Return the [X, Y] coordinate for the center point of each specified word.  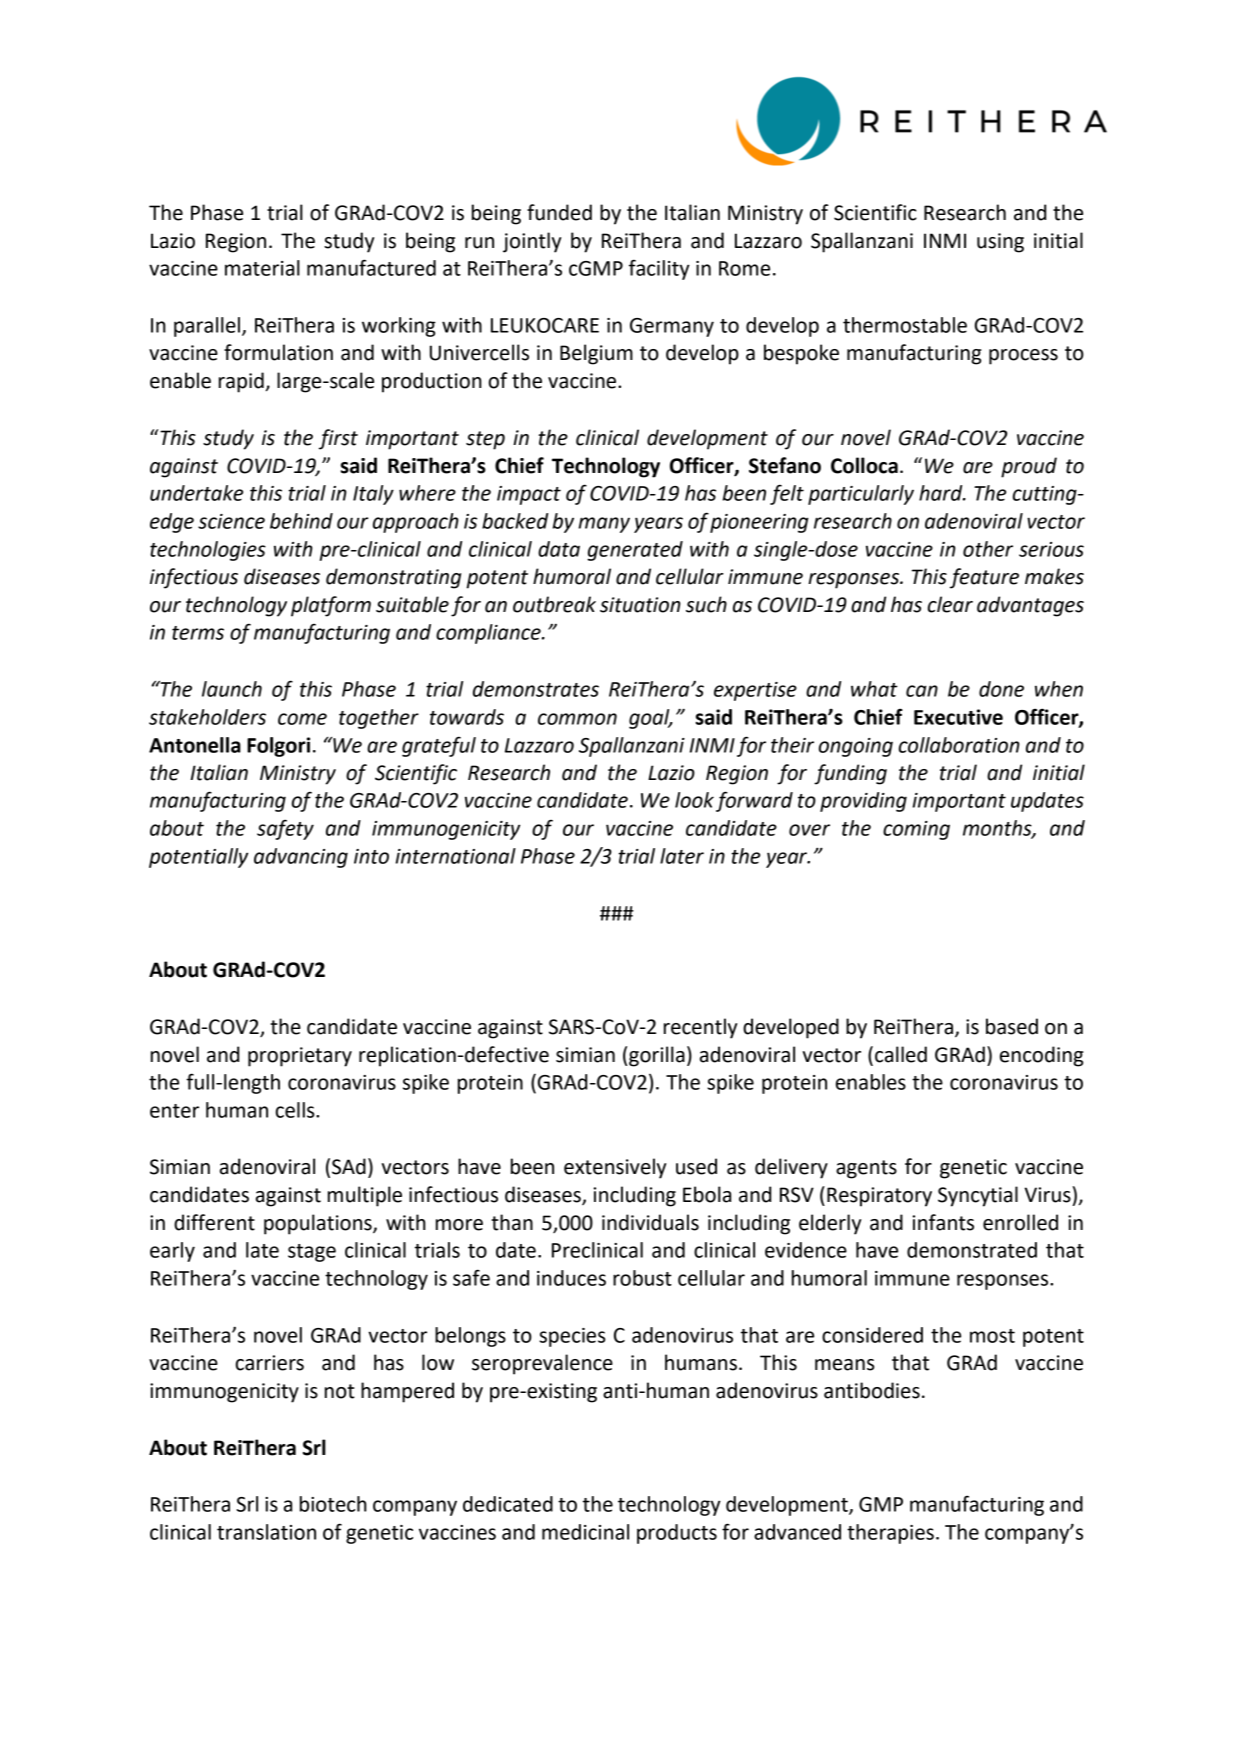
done [1001, 689]
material [262, 268]
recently [700, 1028]
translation [266, 1532]
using [1000, 243]
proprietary [300, 1057]
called [901, 1054]
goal [650, 719]
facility [659, 269]
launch [232, 689]
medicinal [585, 1532]
